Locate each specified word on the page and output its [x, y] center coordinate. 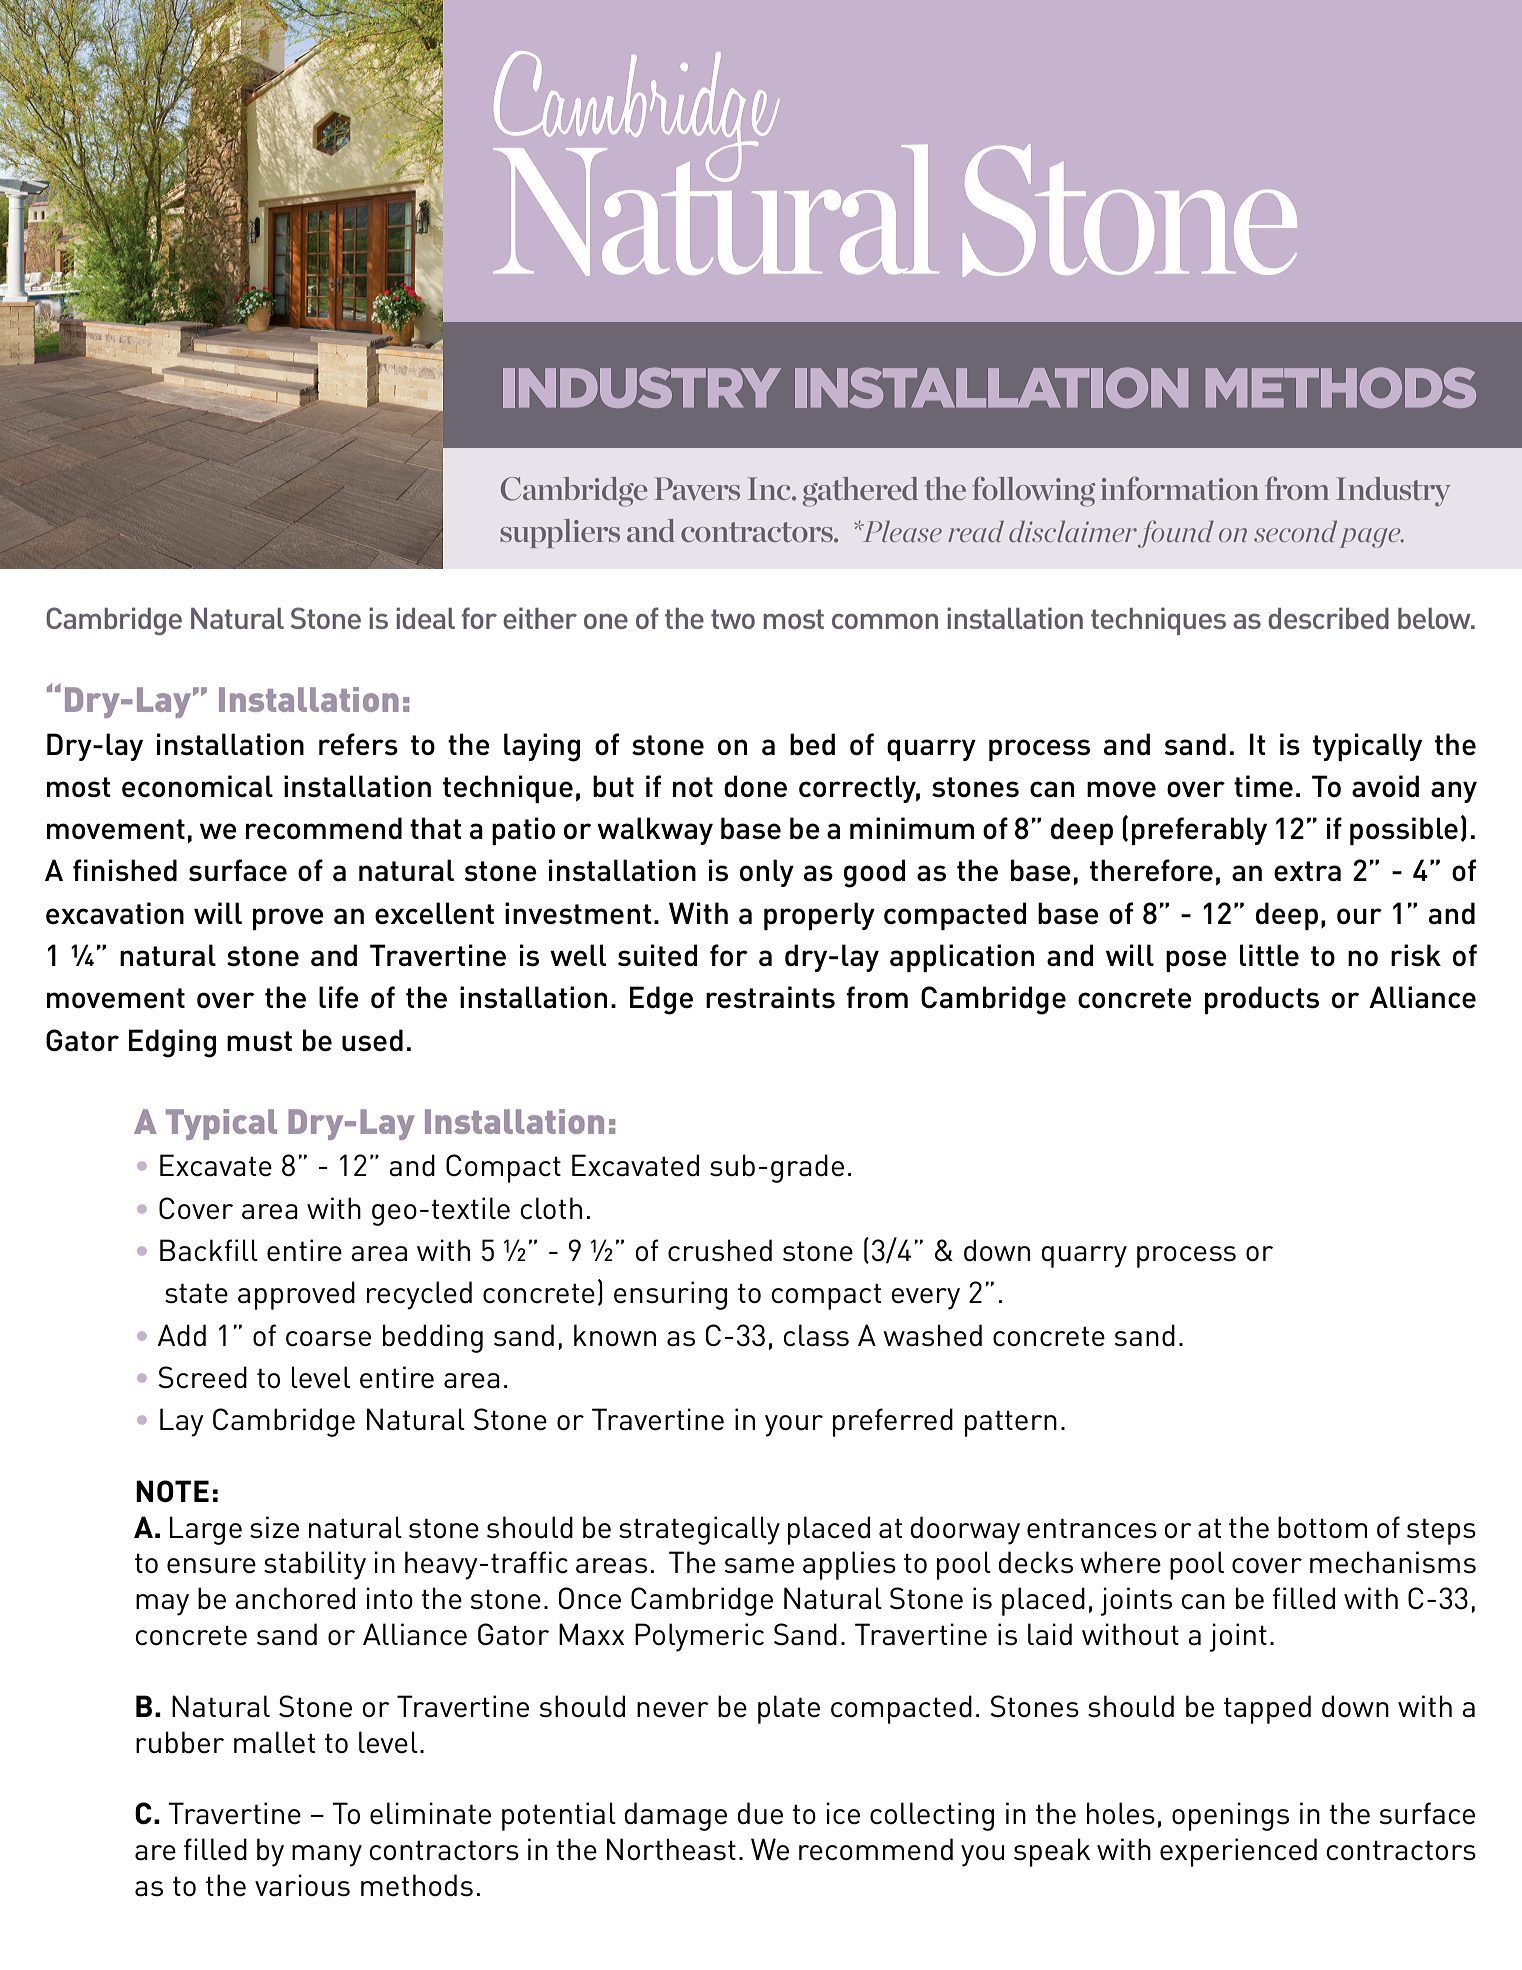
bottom [1322, 1527]
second [1295, 531]
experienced [1238, 1852]
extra [1307, 871]
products [1262, 1000]
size [274, 1527]
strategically [699, 1530]
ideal [425, 618]
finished [125, 870]
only [767, 873]
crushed [720, 1250]
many [327, 1856]
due [760, 1813]
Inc [770, 488]
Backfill [209, 1250]
